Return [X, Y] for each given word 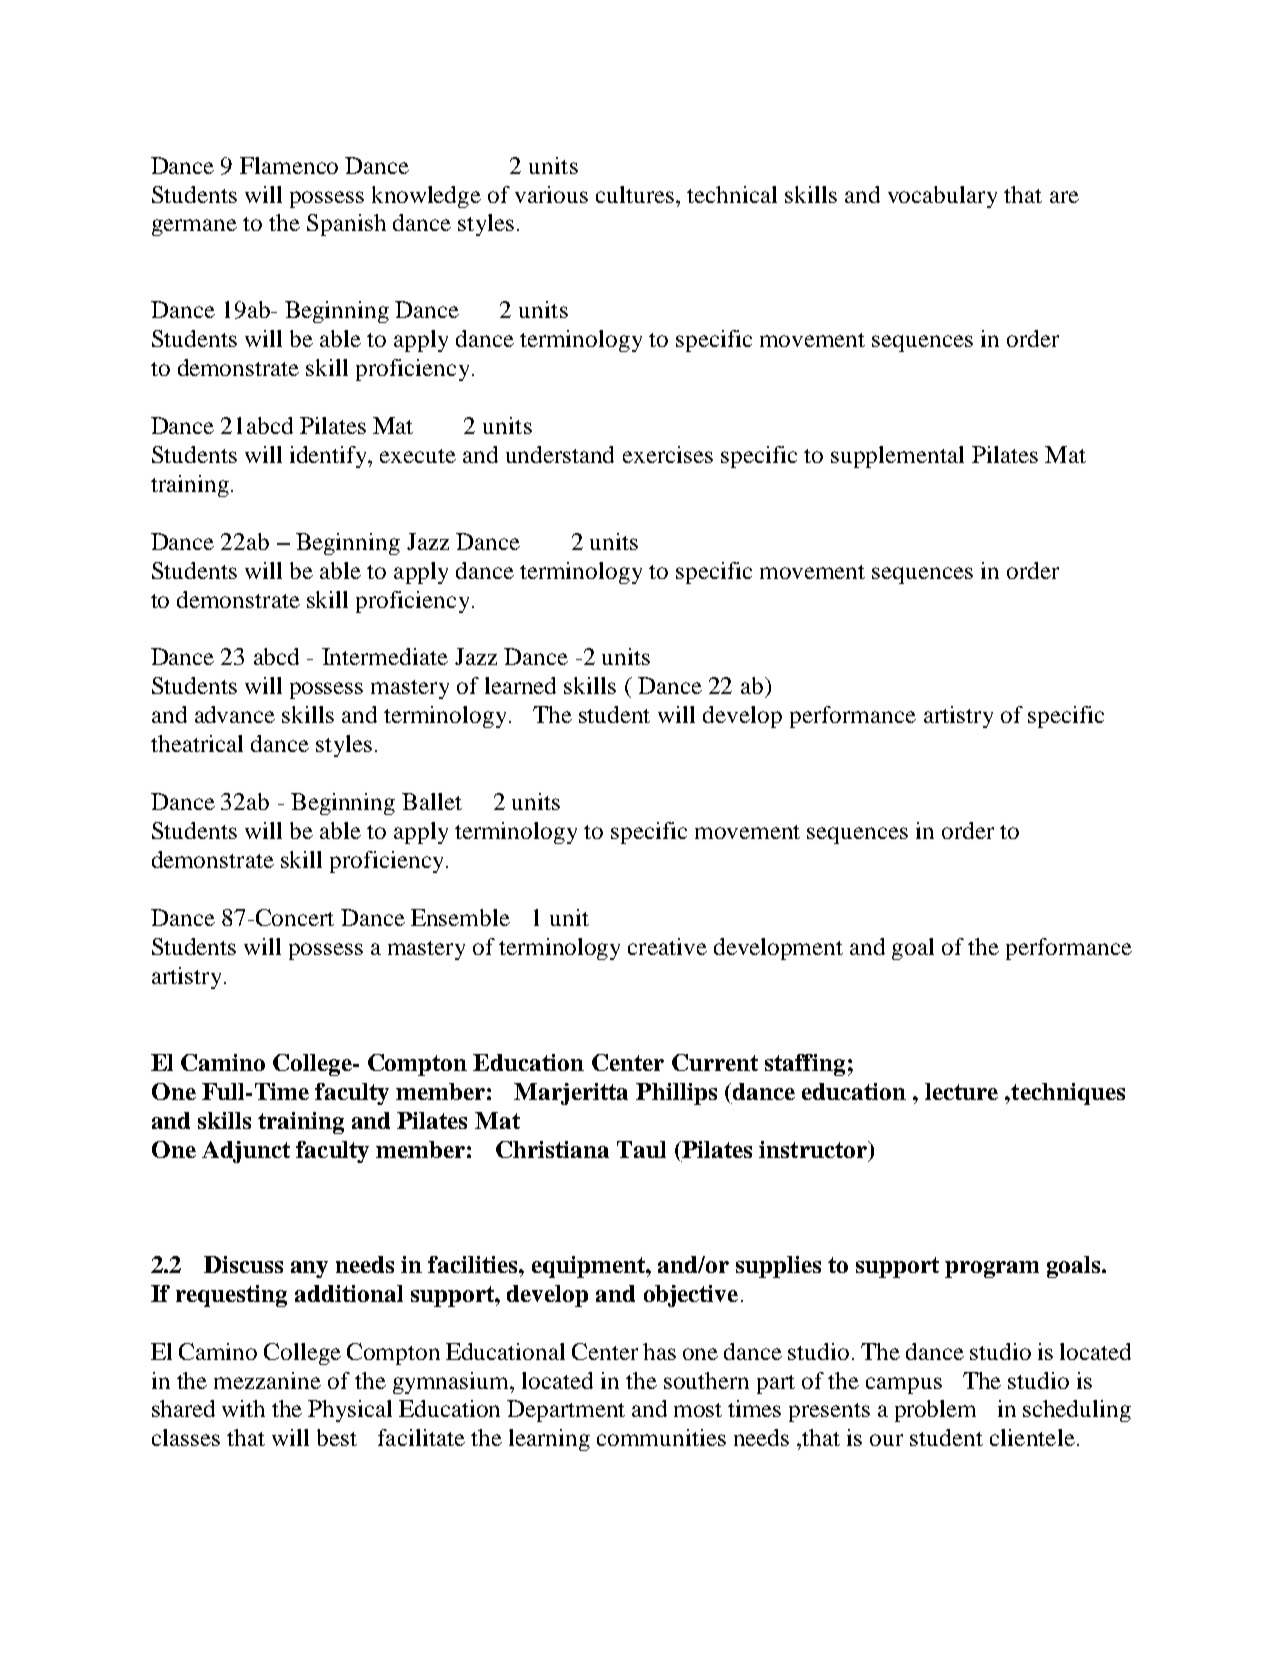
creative [667, 946]
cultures [635, 194]
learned [520, 685]
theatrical [197, 743]
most [698, 1410]
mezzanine [267, 1380]
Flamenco [289, 165]
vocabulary [942, 197]
